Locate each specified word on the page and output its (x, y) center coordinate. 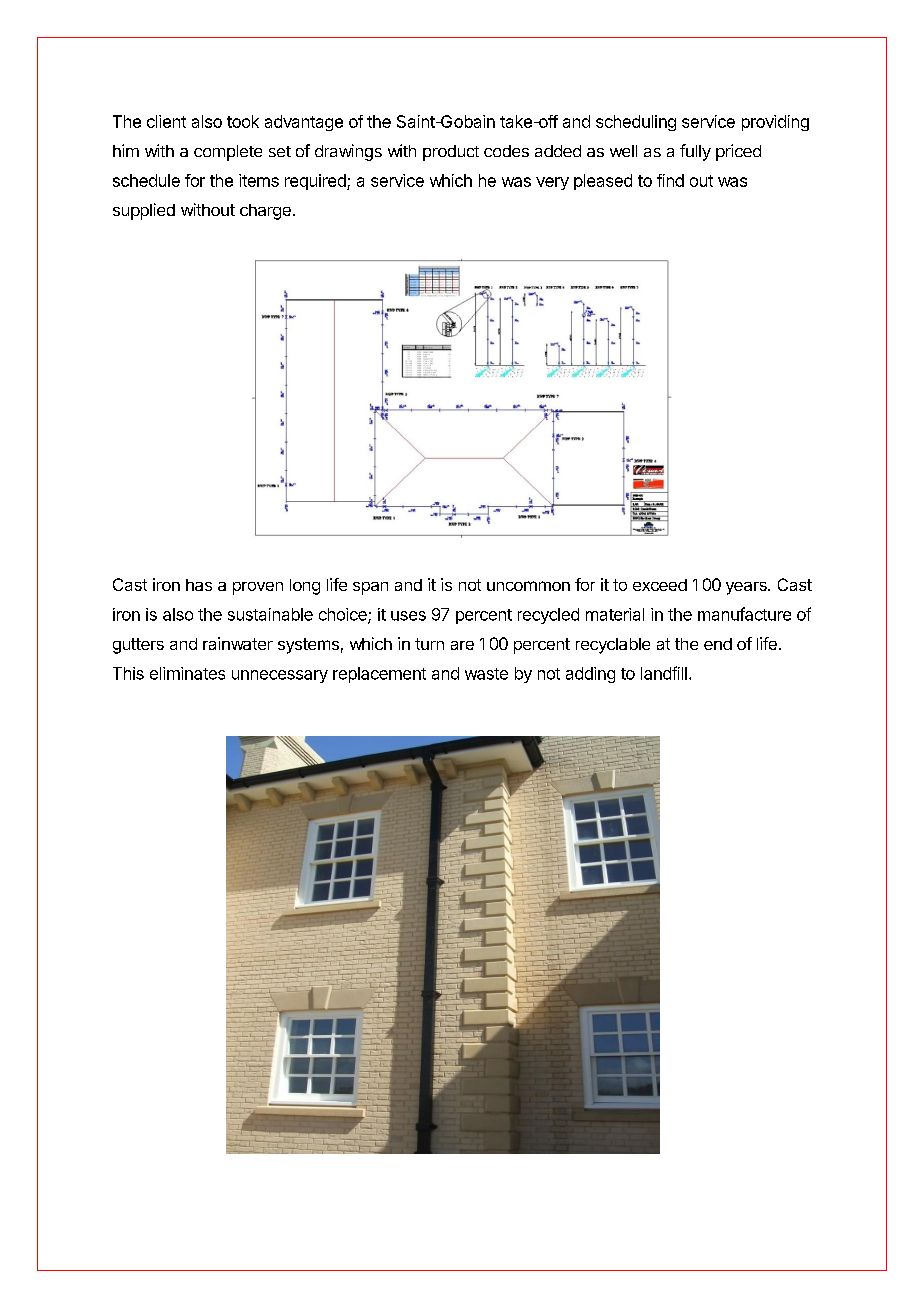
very (552, 183)
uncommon (528, 586)
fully (695, 152)
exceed (660, 585)
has (199, 585)
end (718, 644)
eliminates (187, 673)
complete (228, 153)
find (670, 180)
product (451, 153)
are (462, 645)
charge (265, 212)
